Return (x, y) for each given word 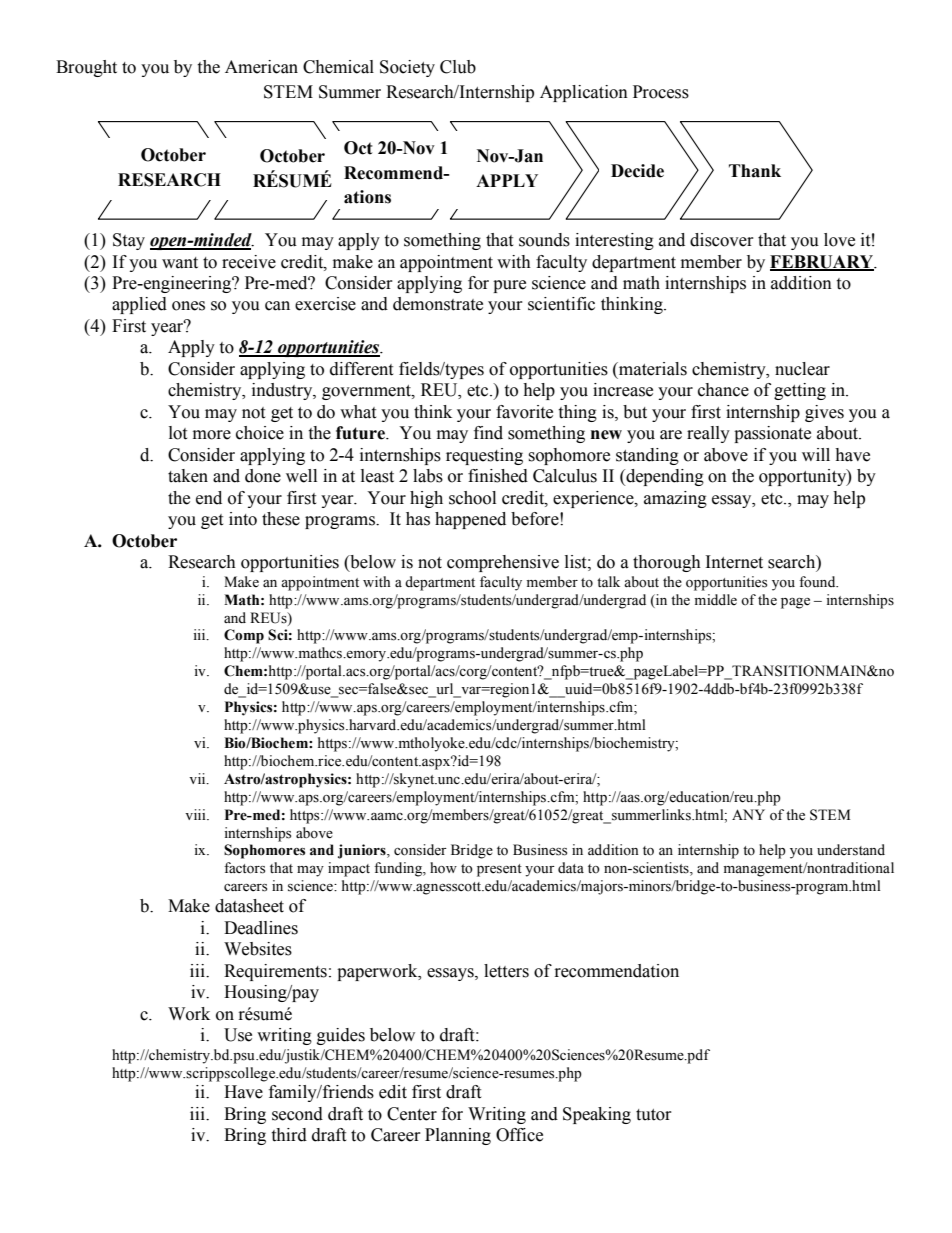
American (261, 67)
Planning (458, 1136)
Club (458, 67)
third (289, 1135)
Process (661, 92)
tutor (654, 1115)
